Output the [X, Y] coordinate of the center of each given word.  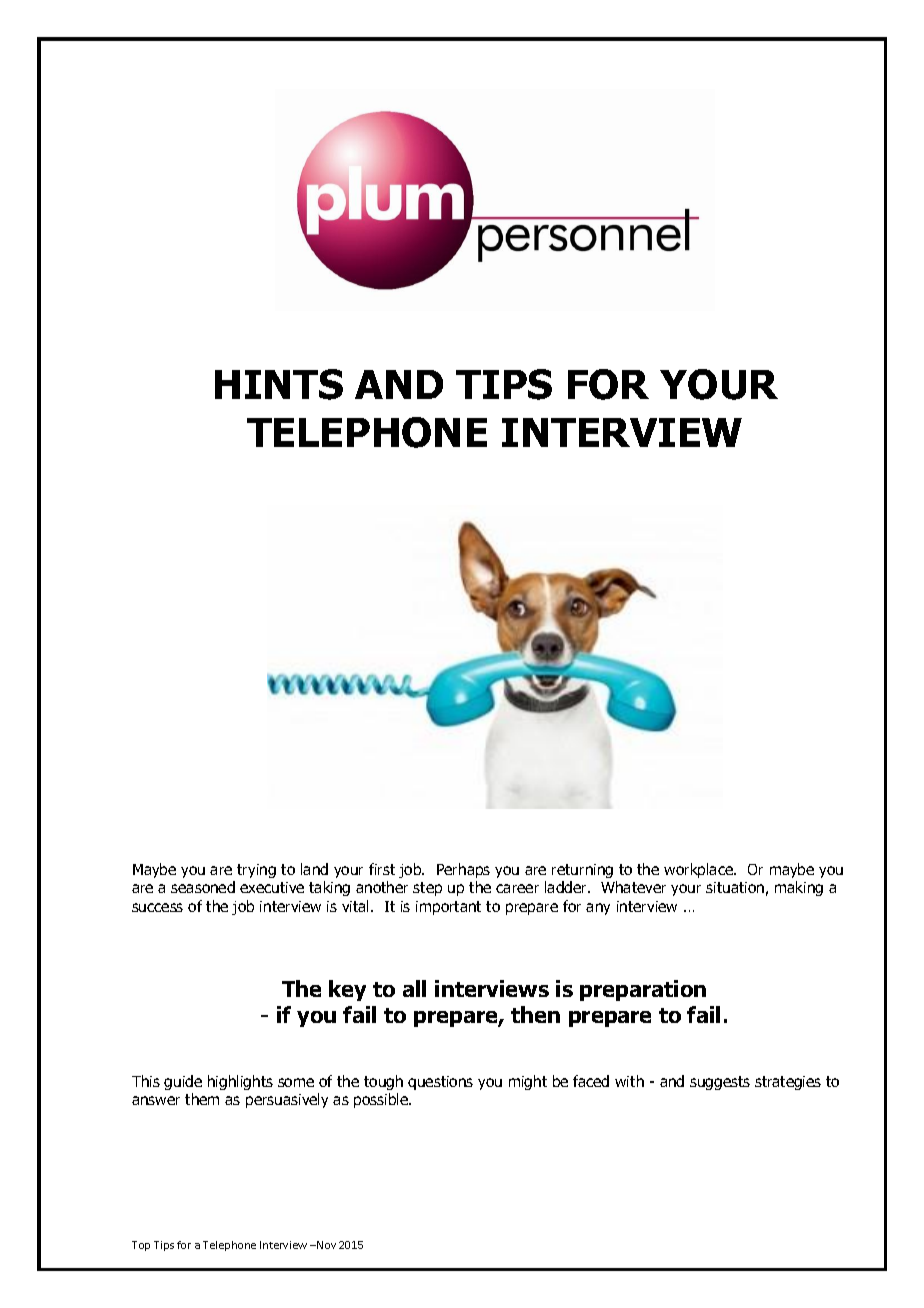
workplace [699, 870]
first [382, 869]
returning [582, 871]
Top [141, 1246]
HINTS [279, 384]
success [157, 907]
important [448, 908]
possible [382, 1100]
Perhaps [463, 870]
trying [256, 871]
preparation [643, 990]
